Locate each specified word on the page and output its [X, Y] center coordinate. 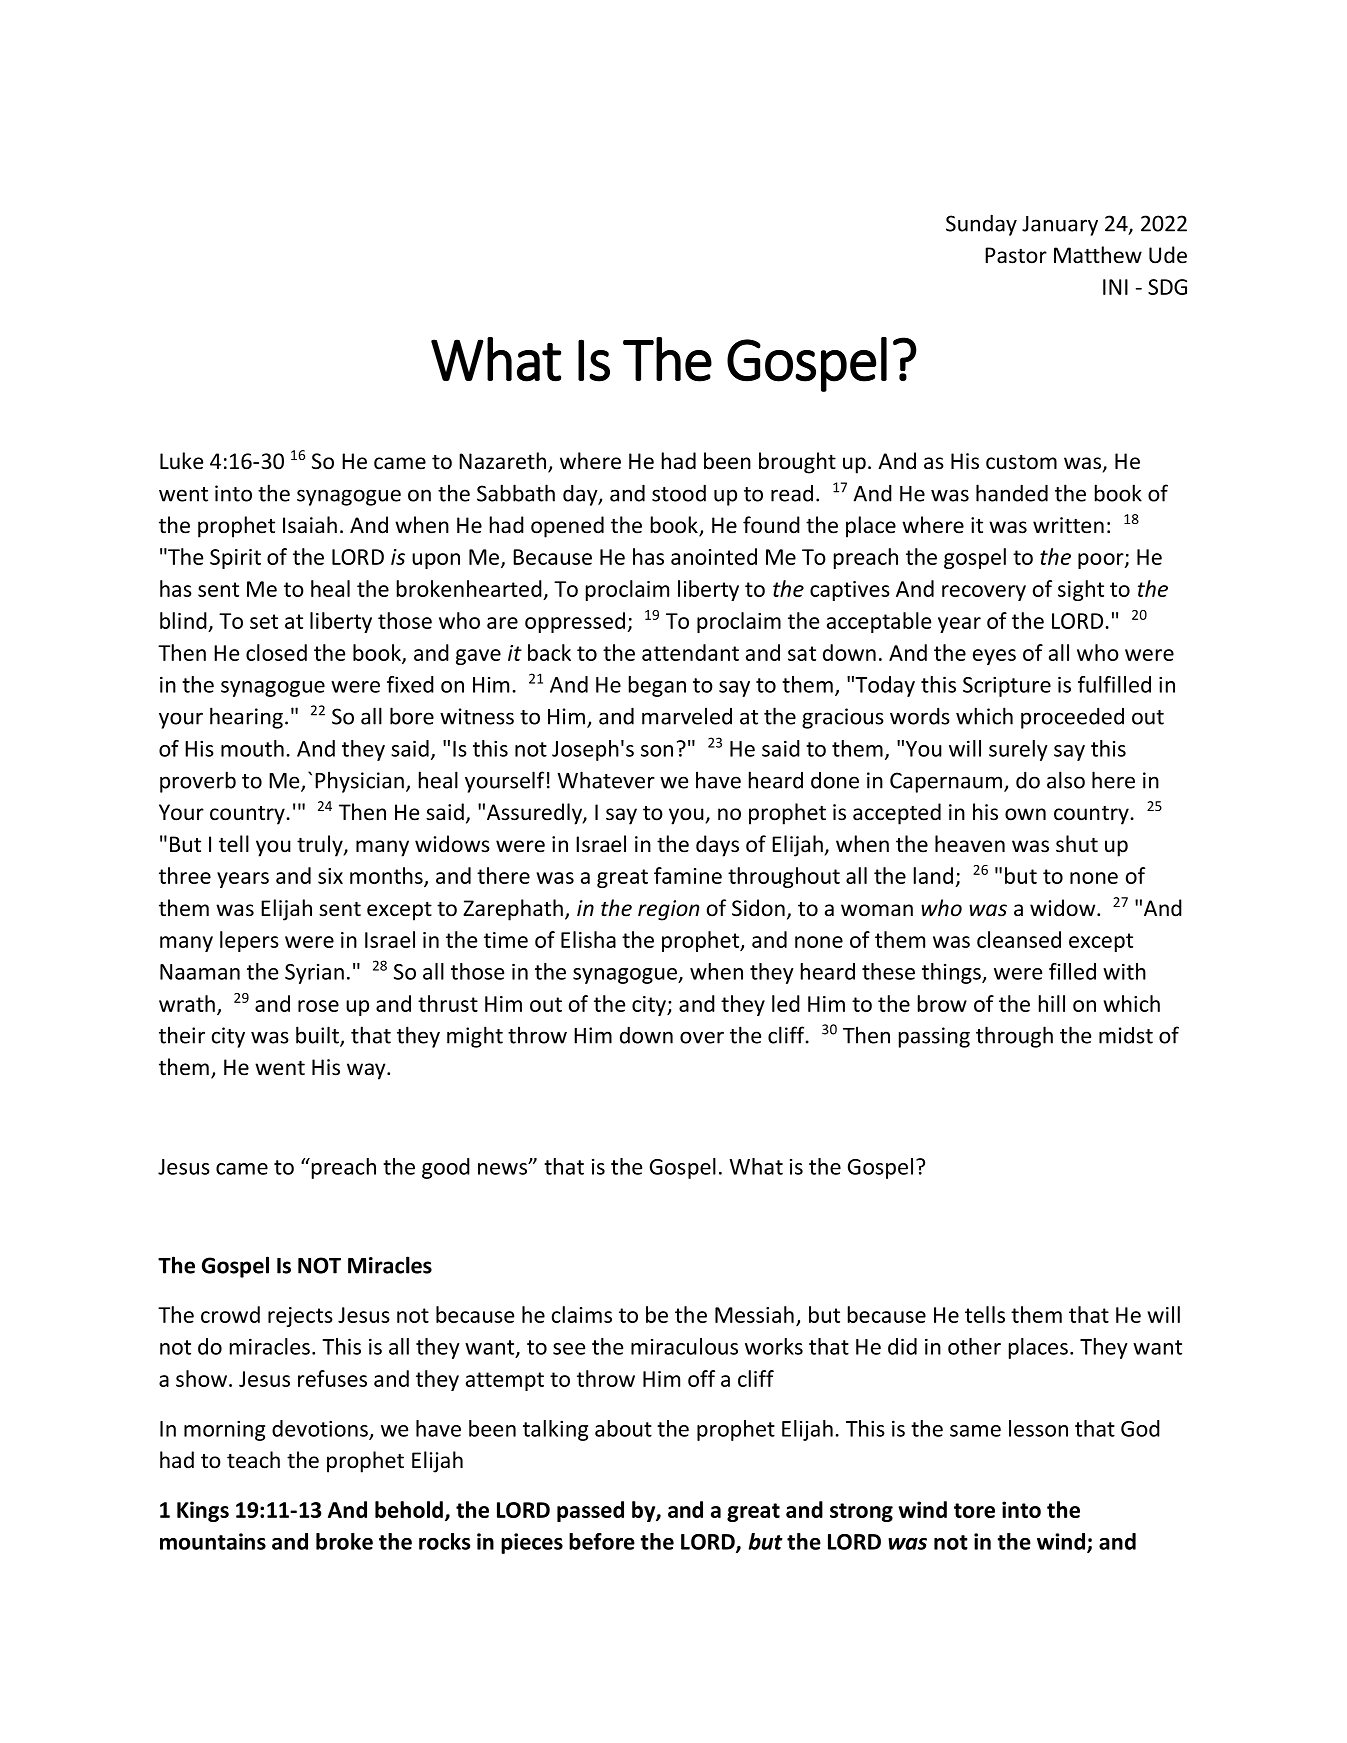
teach [253, 1460]
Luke [181, 461]
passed [590, 1511]
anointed [714, 556]
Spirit [235, 559]
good [446, 1168]
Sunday [981, 225]
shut [1077, 844]
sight [1081, 590]
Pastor [1016, 255]
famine [688, 875]
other [974, 1346]
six [330, 876]
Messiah [754, 1314]
